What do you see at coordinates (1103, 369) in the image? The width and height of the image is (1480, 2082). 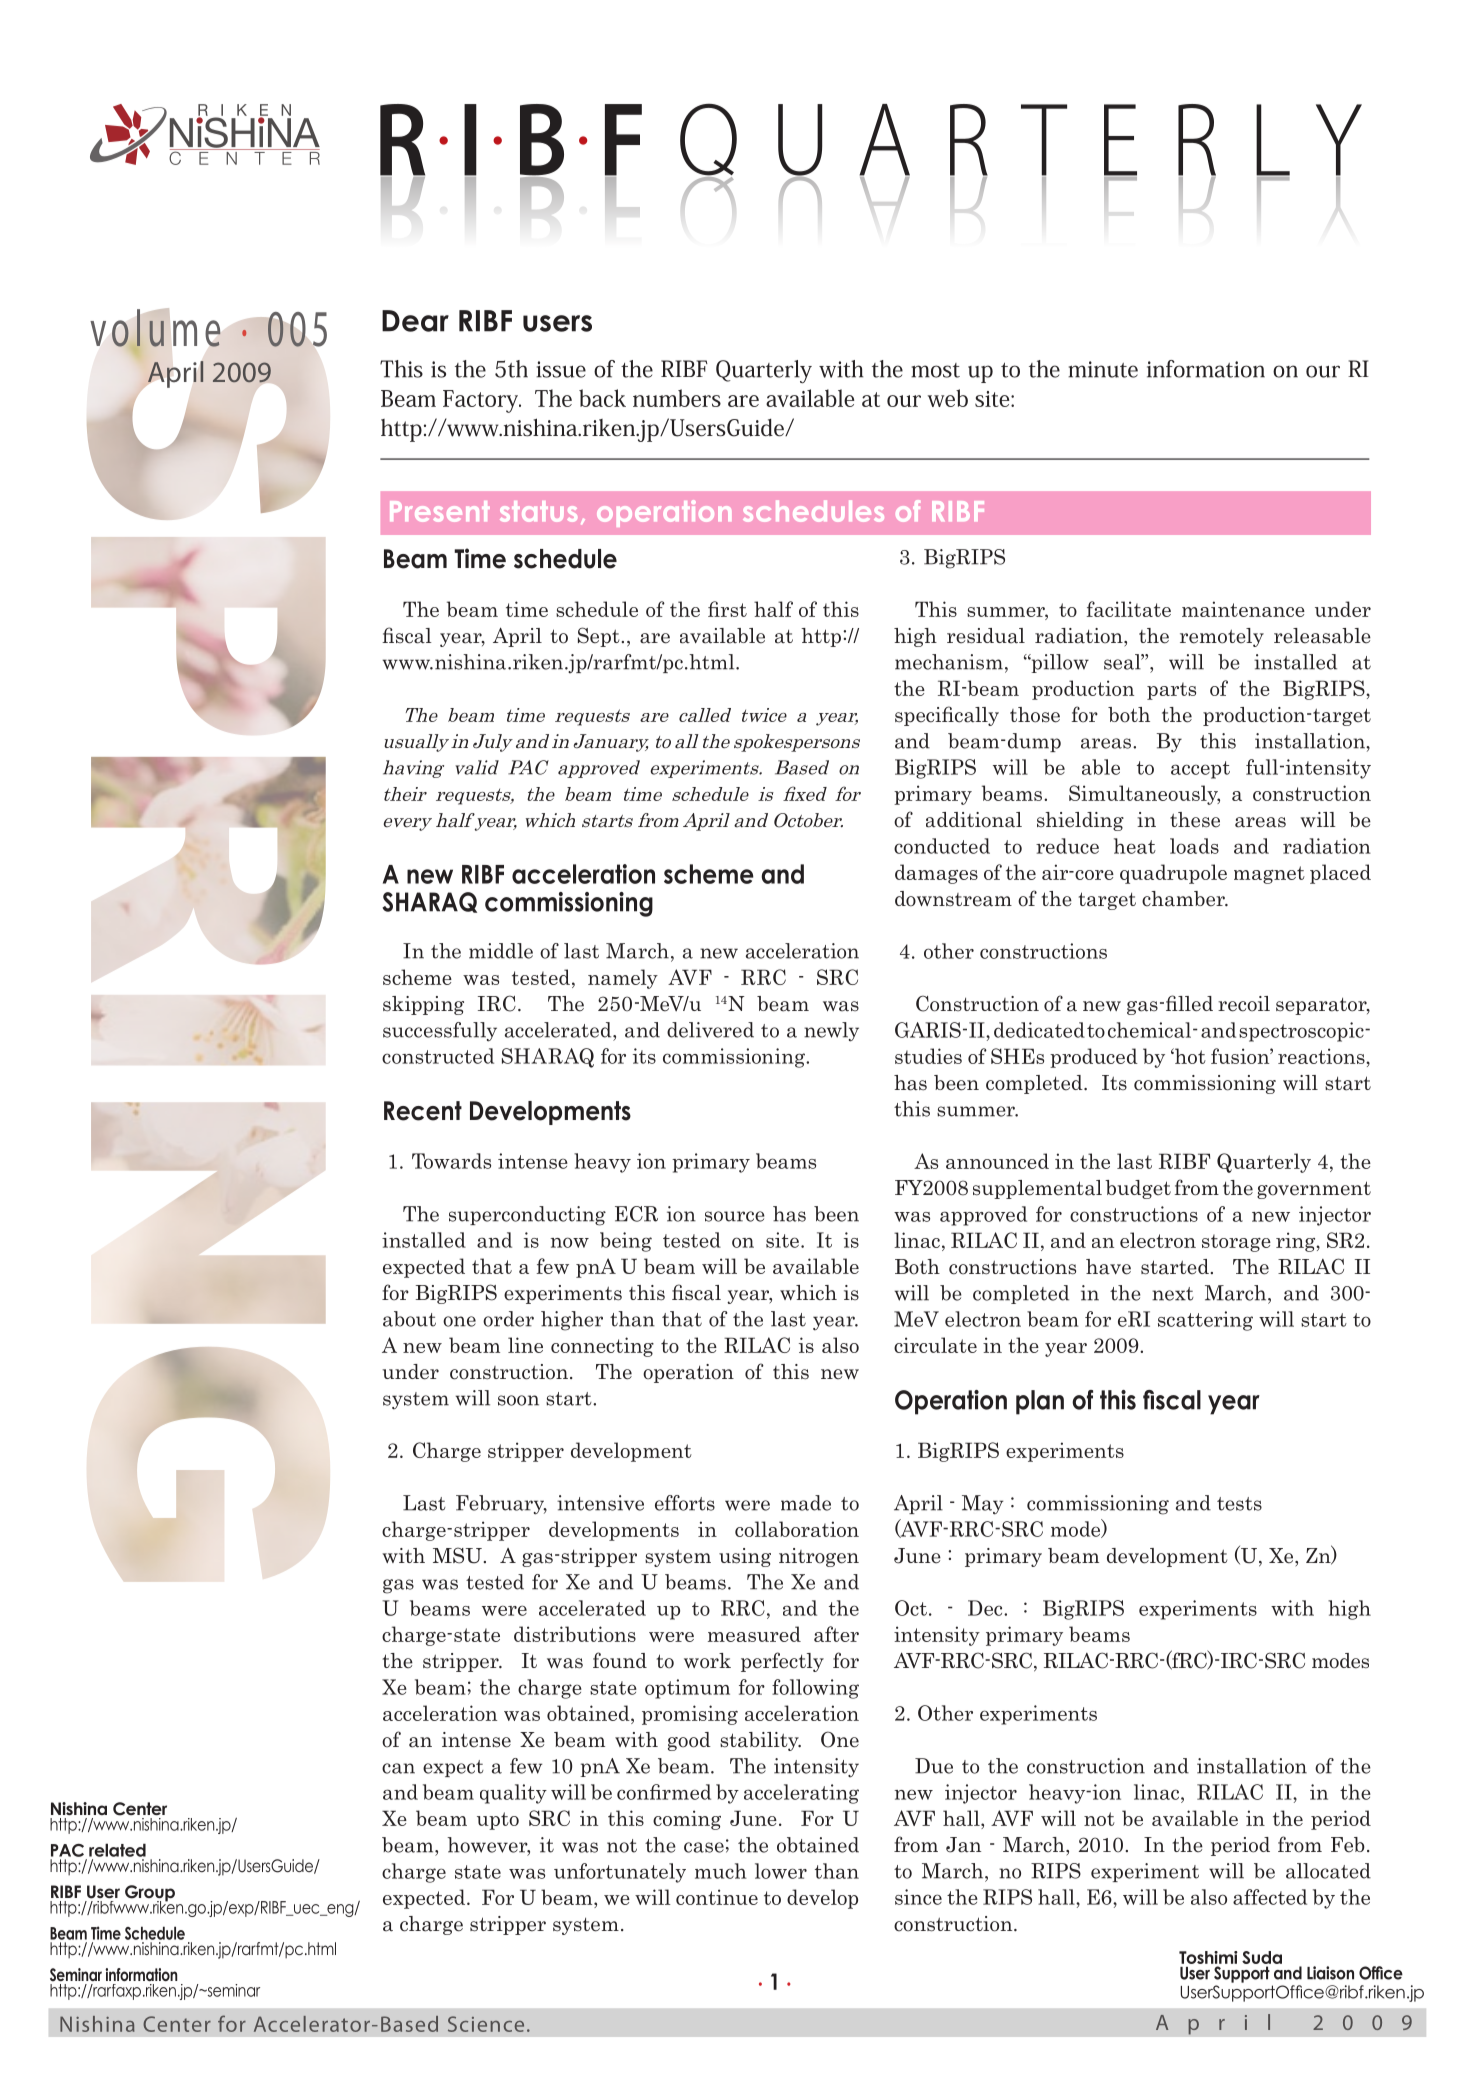 I see `minute` at bounding box center [1103, 369].
